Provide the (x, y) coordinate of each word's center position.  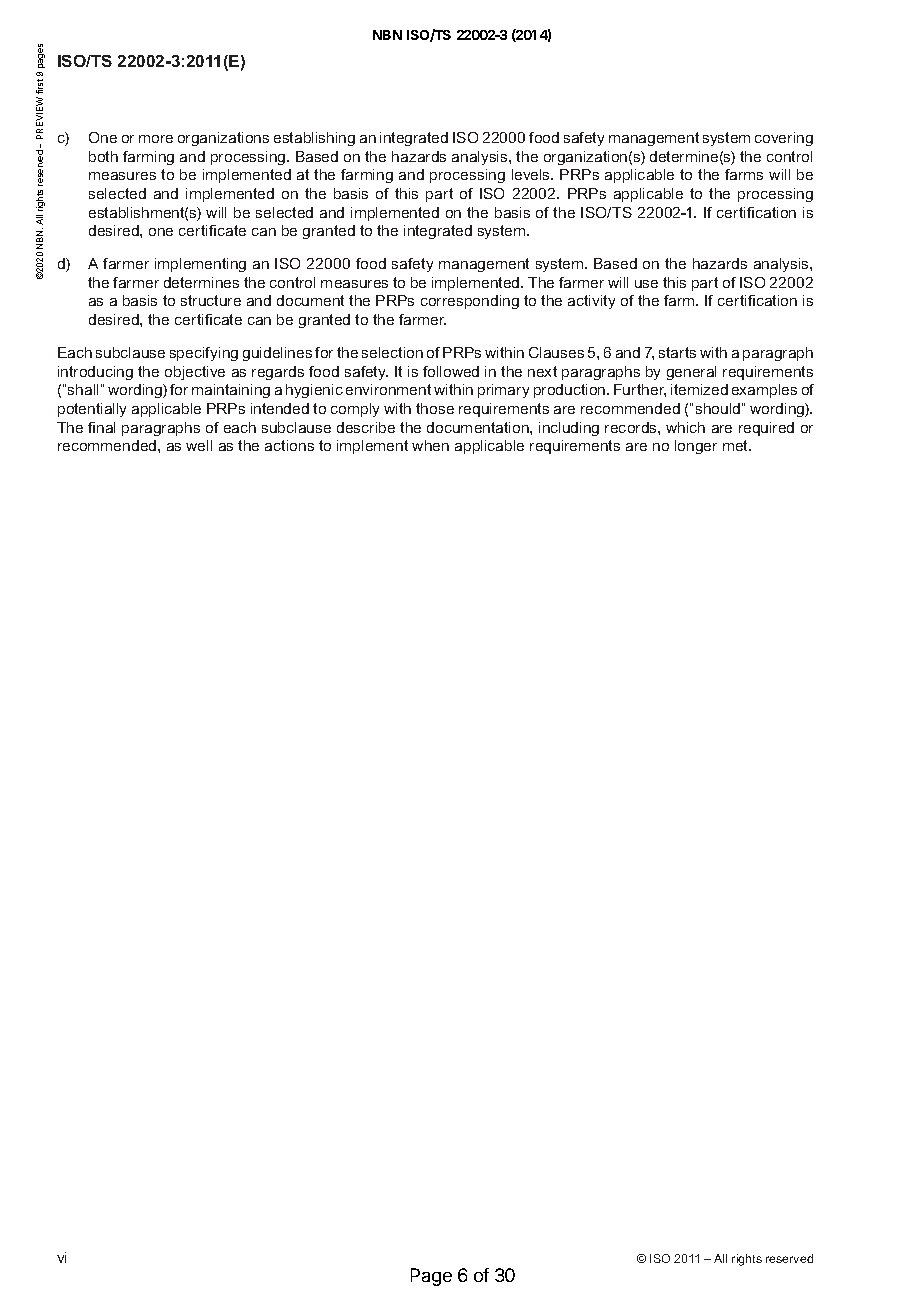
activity (591, 302)
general (691, 373)
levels (532, 174)
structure (211, 300)
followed (451, 371)
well (199, 445)
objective (195, 373)
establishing (314, 139)
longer (696, 447)
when (430, 445)
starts (677, 352)
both (103, 156)
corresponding (470, 302)
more (156, 139)
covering (784, 139)
